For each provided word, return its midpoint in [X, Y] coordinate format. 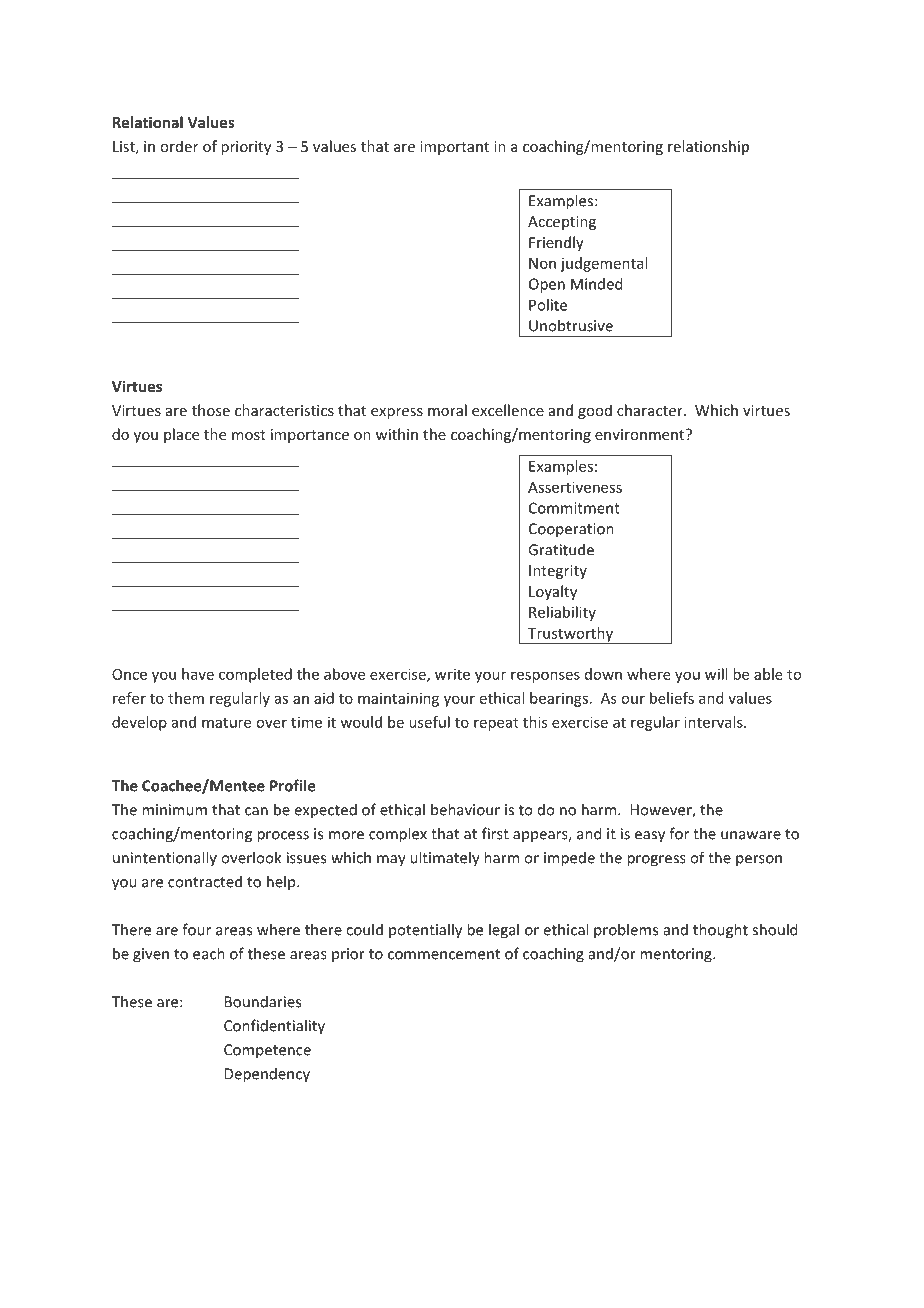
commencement [444, 954]
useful [429, 722]
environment [641, 434]
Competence [267, 1051]
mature [226, 723]
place [181, 435]
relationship [708, 147]
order [179, 146]
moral [447, 410]
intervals [715, 722]
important [454, 148]
